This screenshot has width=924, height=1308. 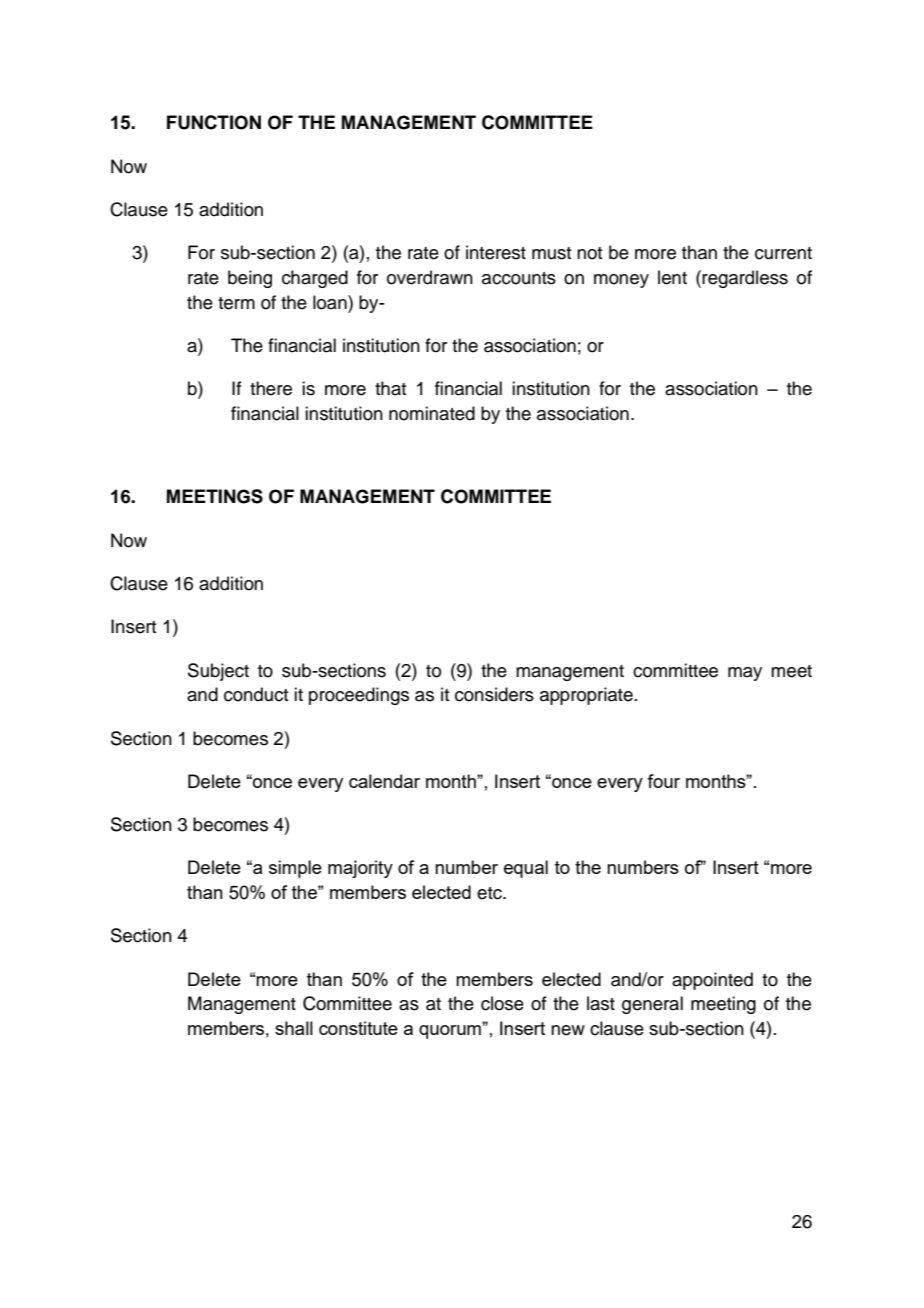 I want to click on considers, so click(x=494, y=694).
